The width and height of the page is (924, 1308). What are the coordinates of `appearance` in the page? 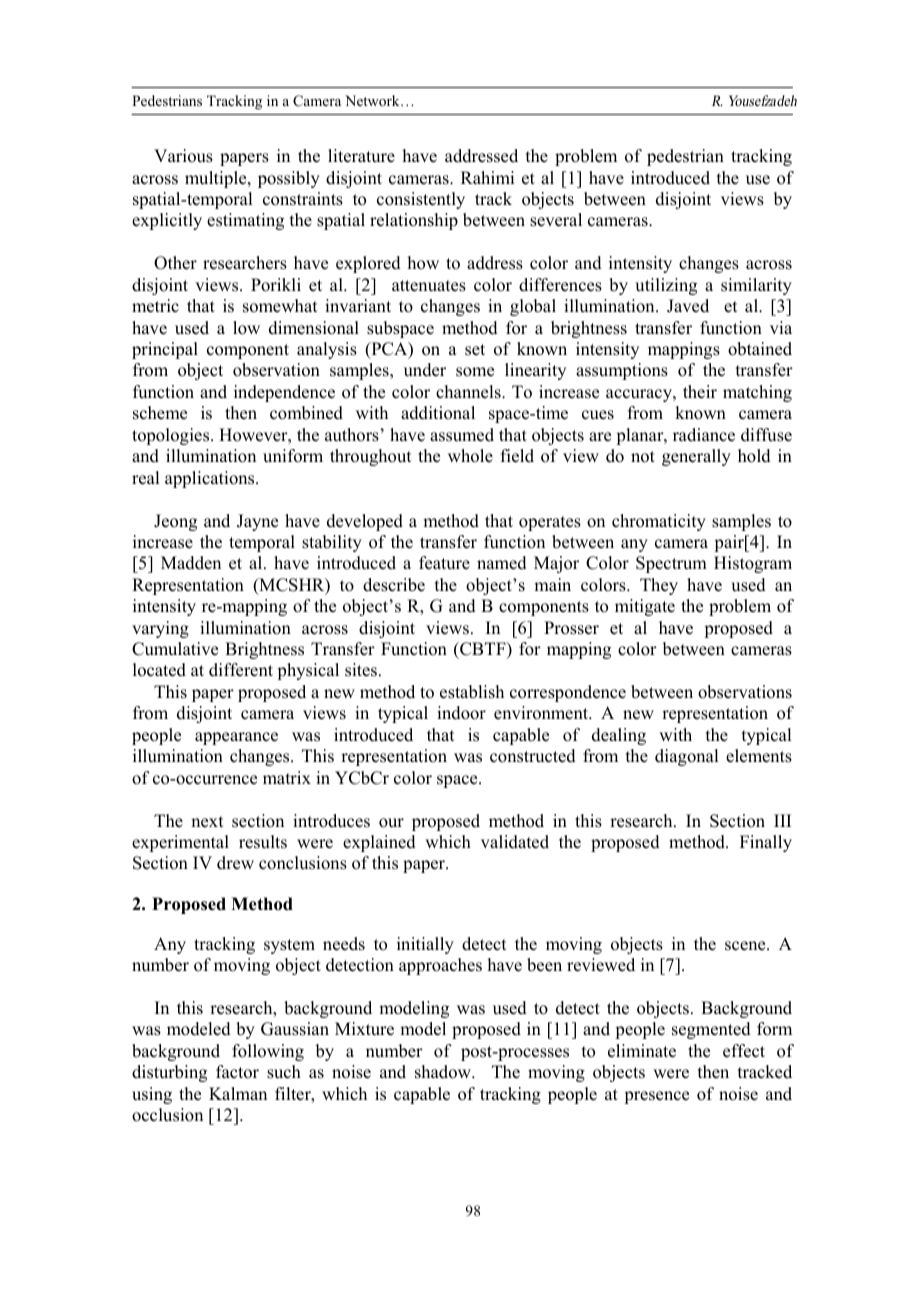 It's located at (236, 738).
